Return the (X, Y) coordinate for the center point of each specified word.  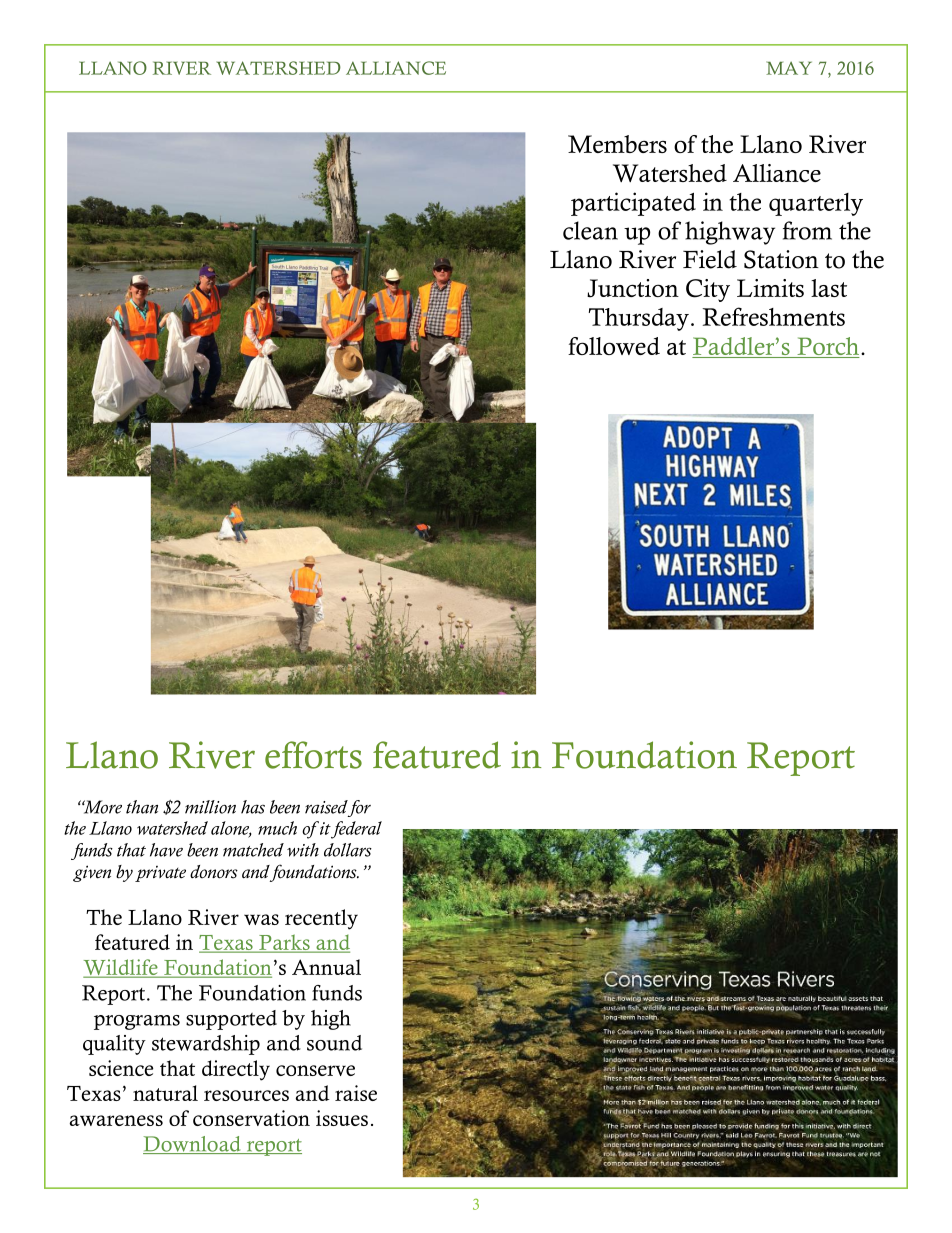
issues (342, 1118)
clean (590, 230)
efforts (313, 755)
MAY (789, 68)
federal (356, 830)
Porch (827, 347)
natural (165, 1093)
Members (617, 144)
